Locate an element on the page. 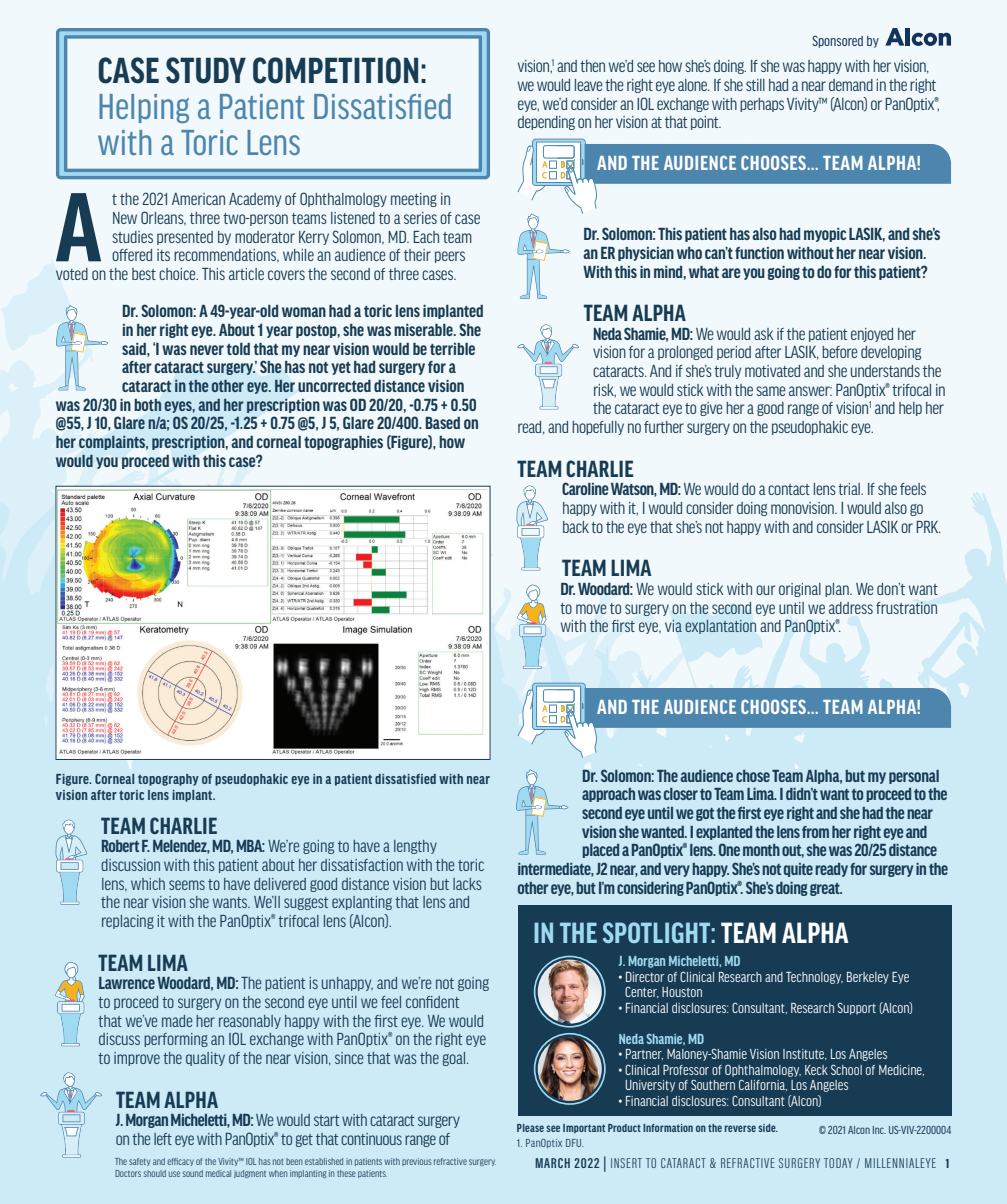  TODAY is located at coordinates (838, 1163).
